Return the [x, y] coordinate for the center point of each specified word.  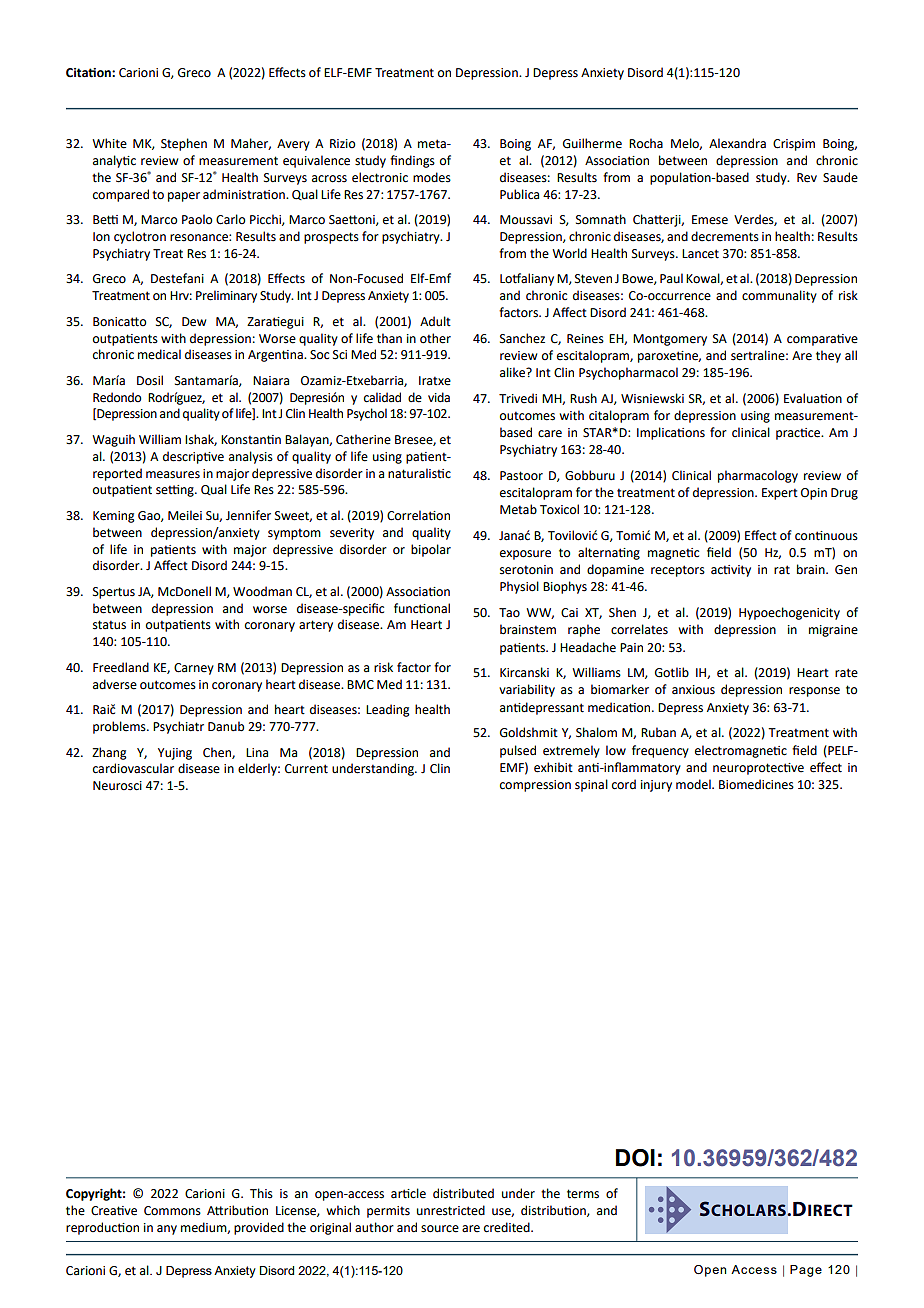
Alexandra [737, 143]
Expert [780, 494]
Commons [172, 1211]
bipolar [431, 550]
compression [535, 786]
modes [432, 177]
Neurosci [117, 786]
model [694, 784]
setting [176, 491]
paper [184, 197]
